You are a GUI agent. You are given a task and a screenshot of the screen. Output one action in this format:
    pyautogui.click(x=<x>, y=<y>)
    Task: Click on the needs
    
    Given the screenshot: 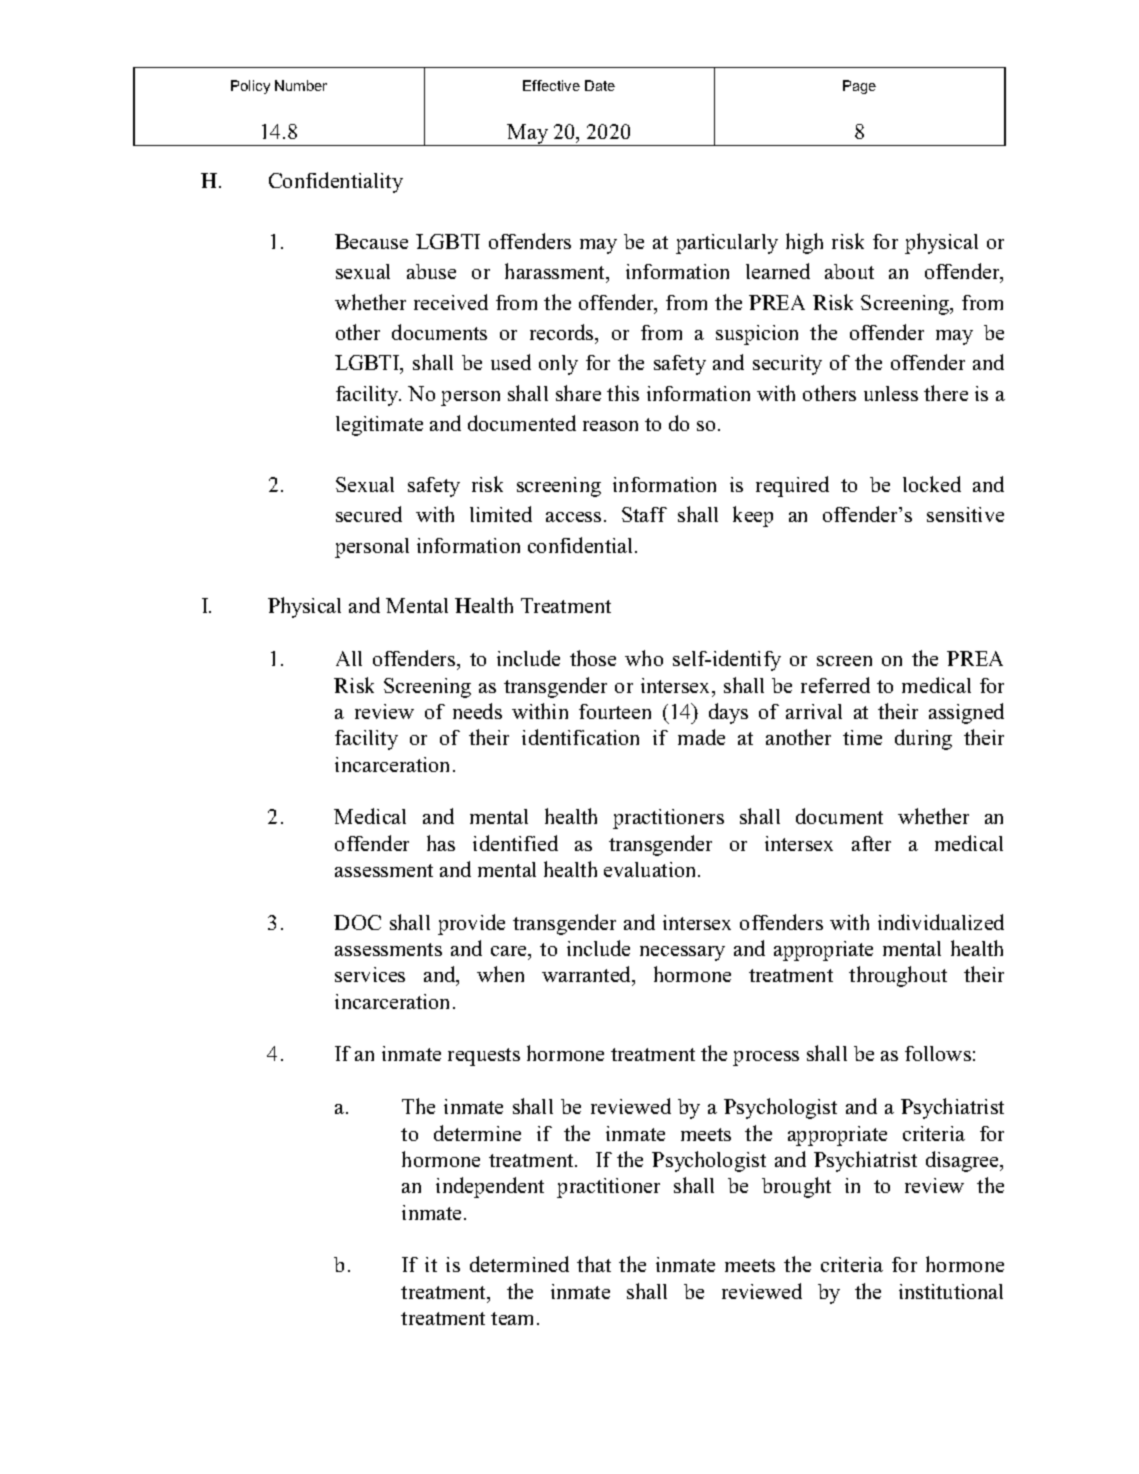 What is the action you would take?
    pyautogui.click(x=477, y=711)
